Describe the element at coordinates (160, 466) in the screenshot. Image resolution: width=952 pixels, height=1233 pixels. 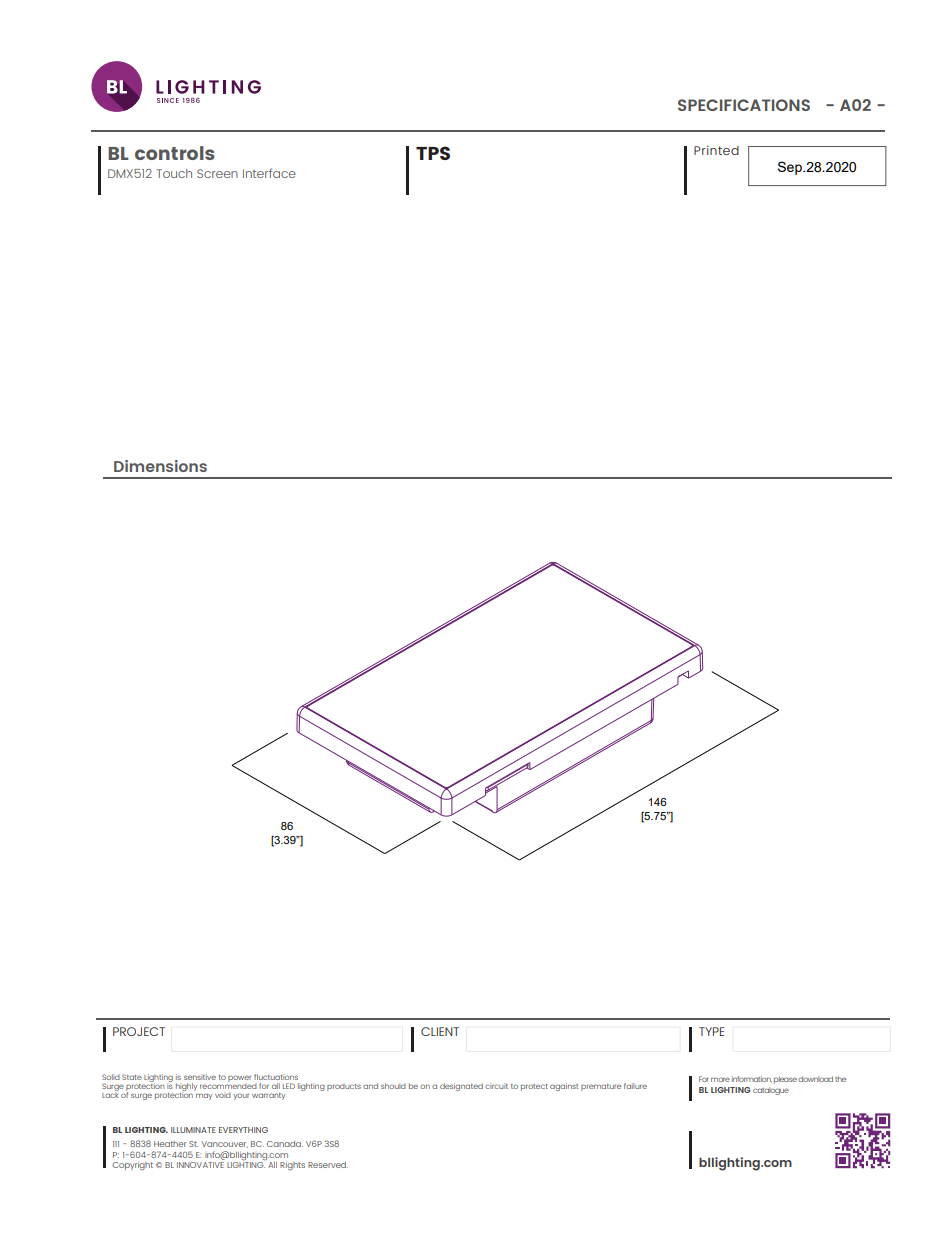
I see `Dimensions` at that location.
